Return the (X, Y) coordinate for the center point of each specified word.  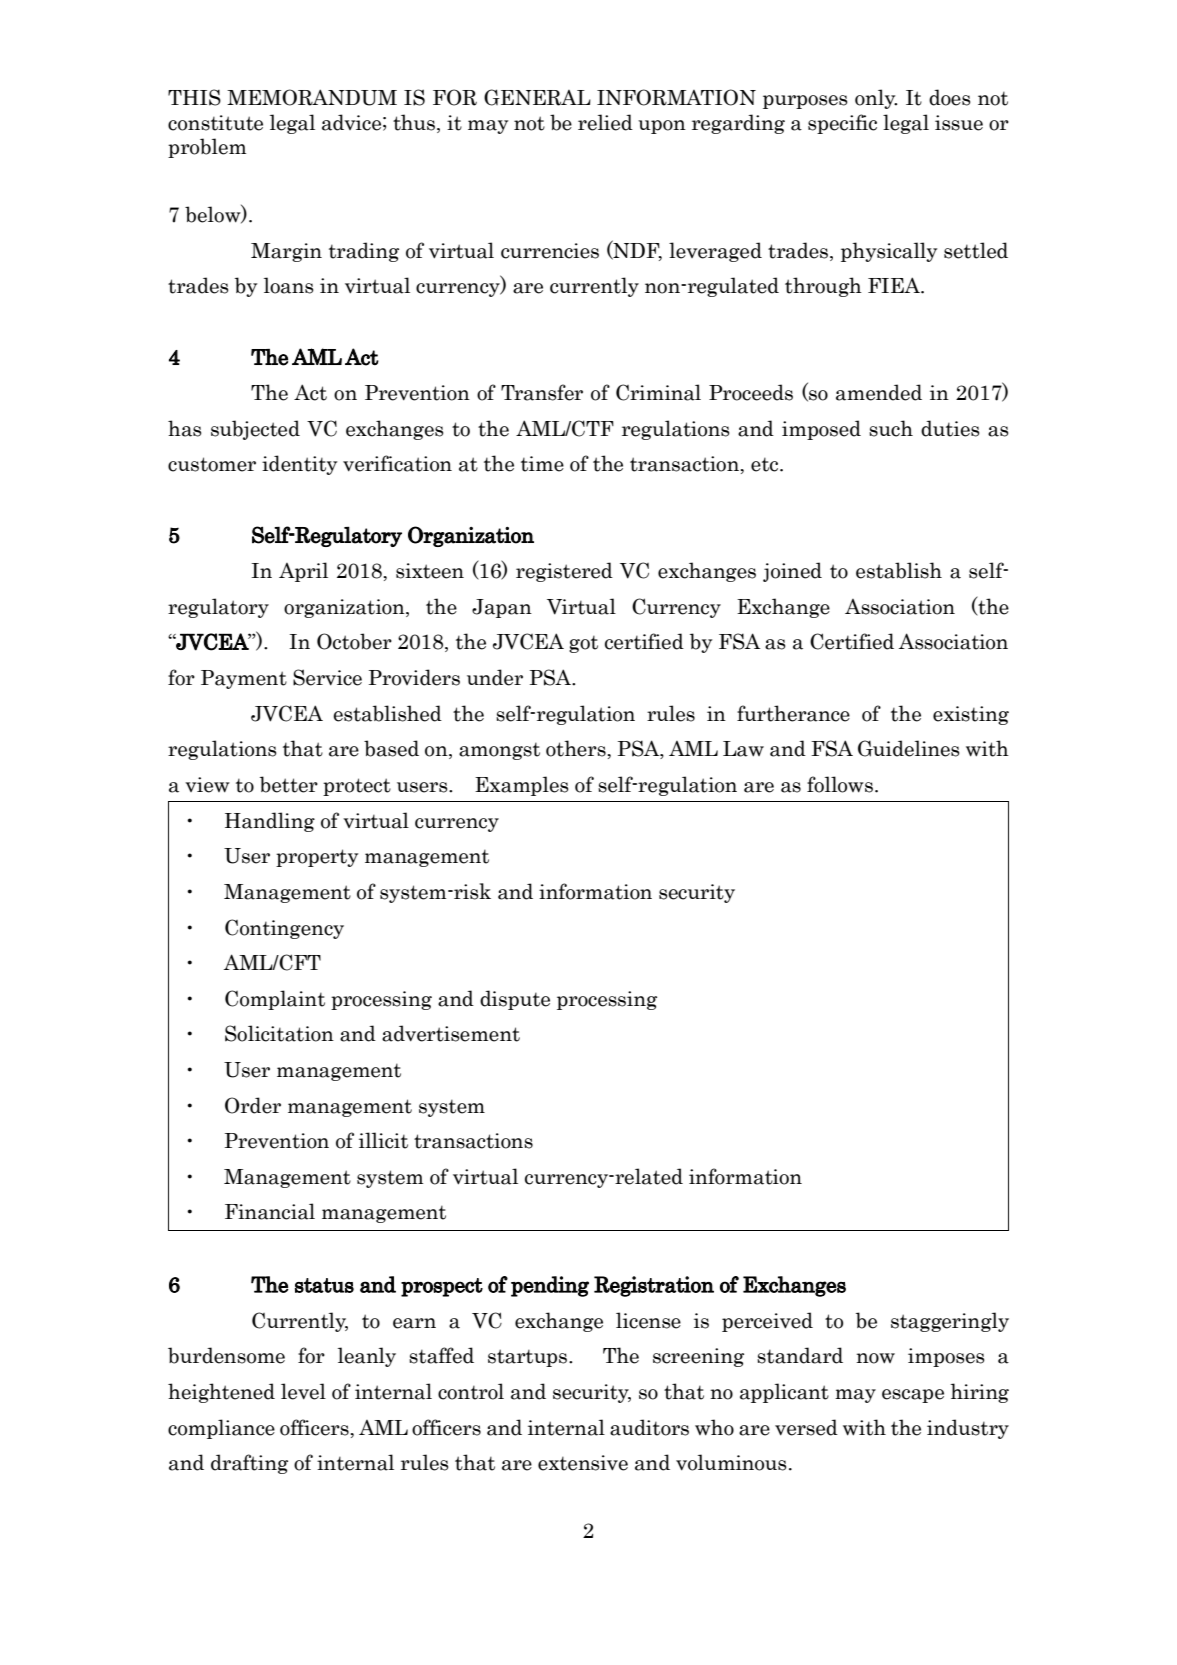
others (577, 748)
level (303, 1391)
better (289, 784)
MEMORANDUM (312, 97)
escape (913, 1396)
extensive (583, 1463)
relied (605, 122)
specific (842, 124)
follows (840, 784)
